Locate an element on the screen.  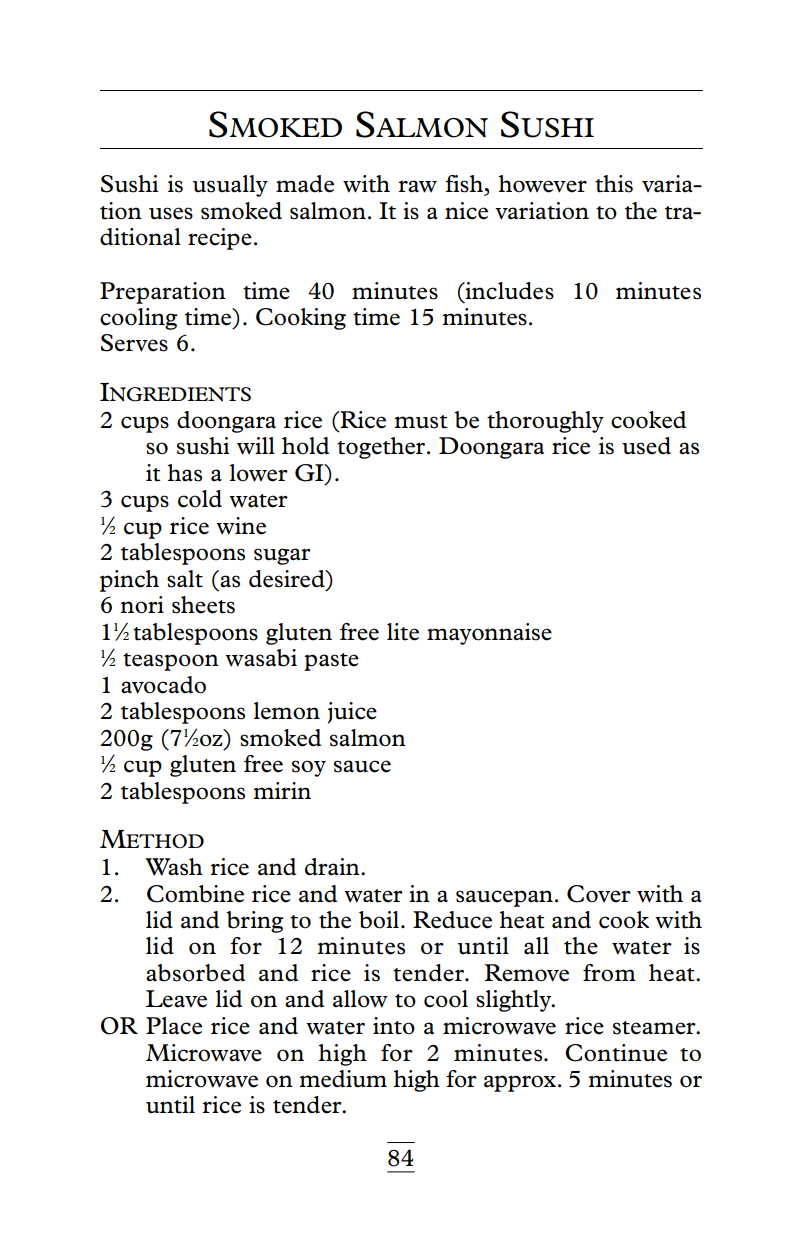
Place is located at coordinates (174, 1026).
